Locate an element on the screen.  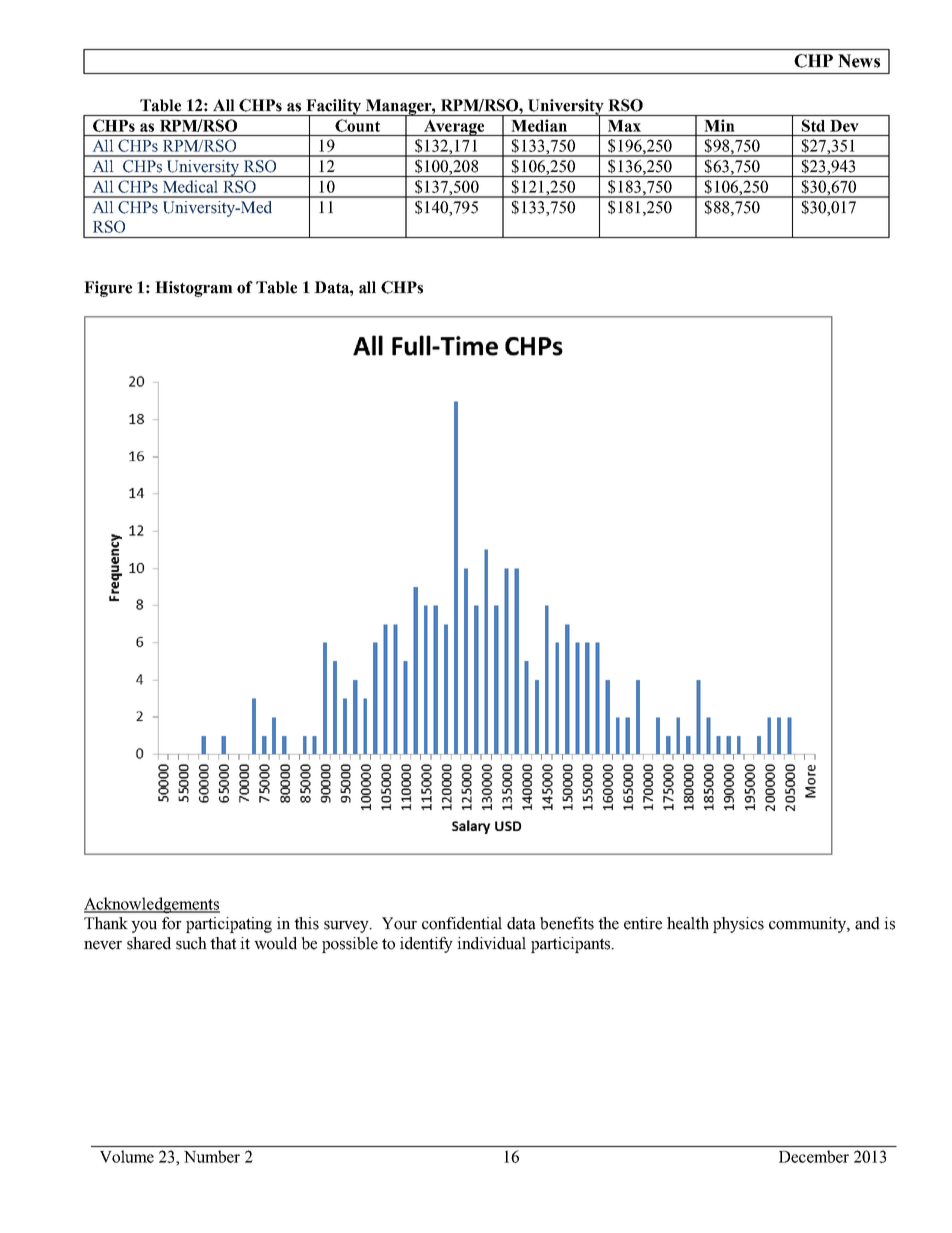
Figure is located at coordinates (108, 289).
